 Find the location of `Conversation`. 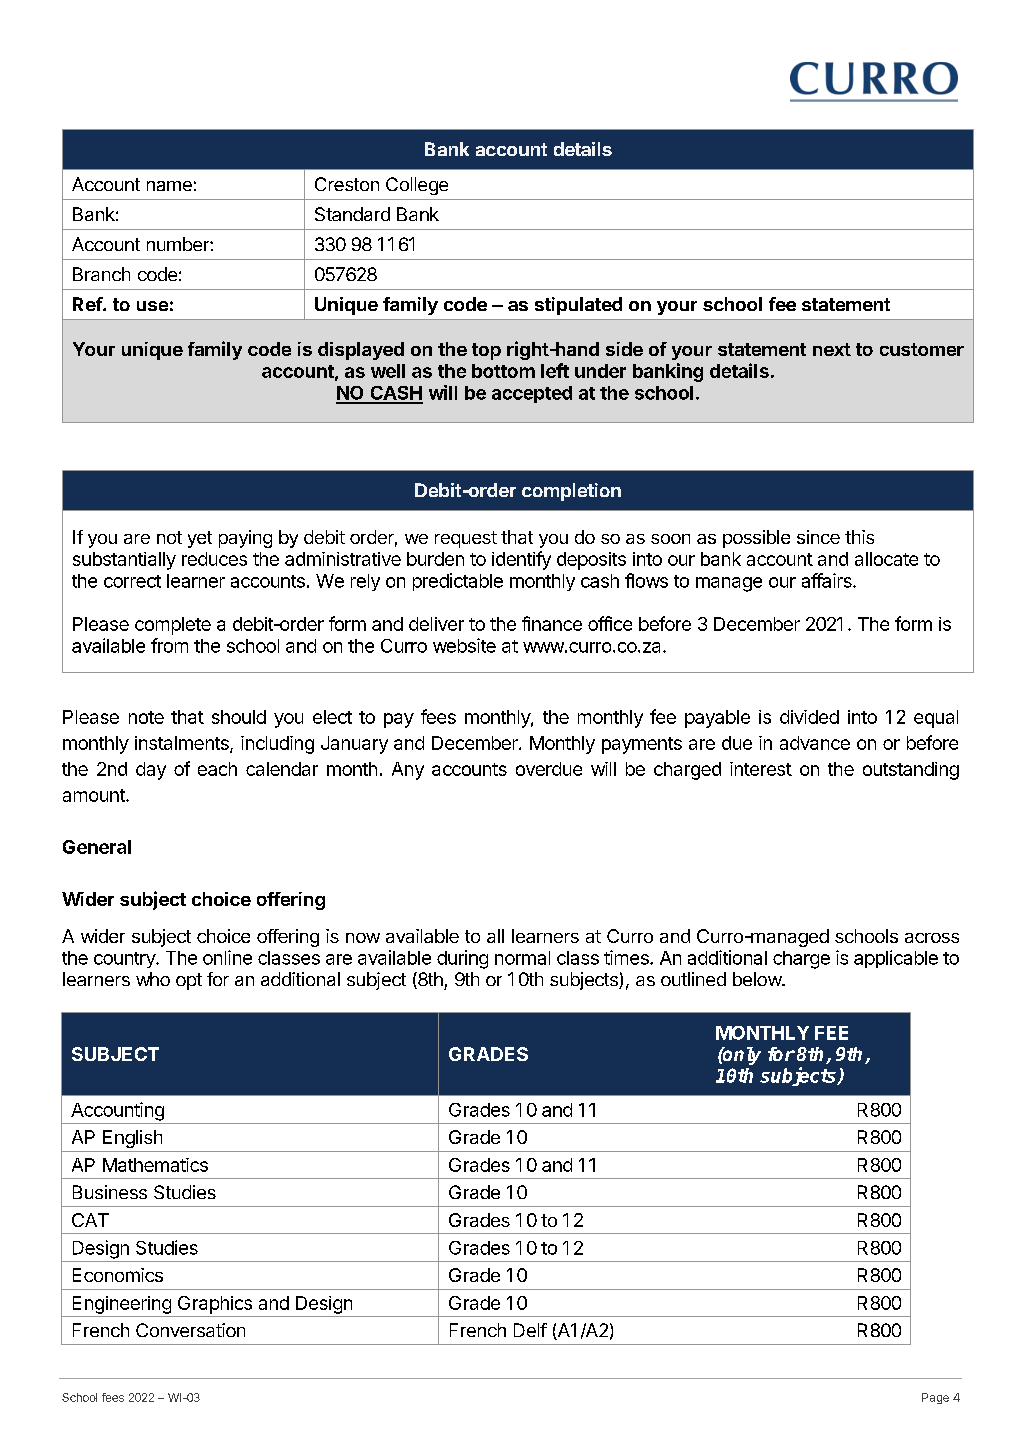

Conversation is located at coordinates (190, 1330).
